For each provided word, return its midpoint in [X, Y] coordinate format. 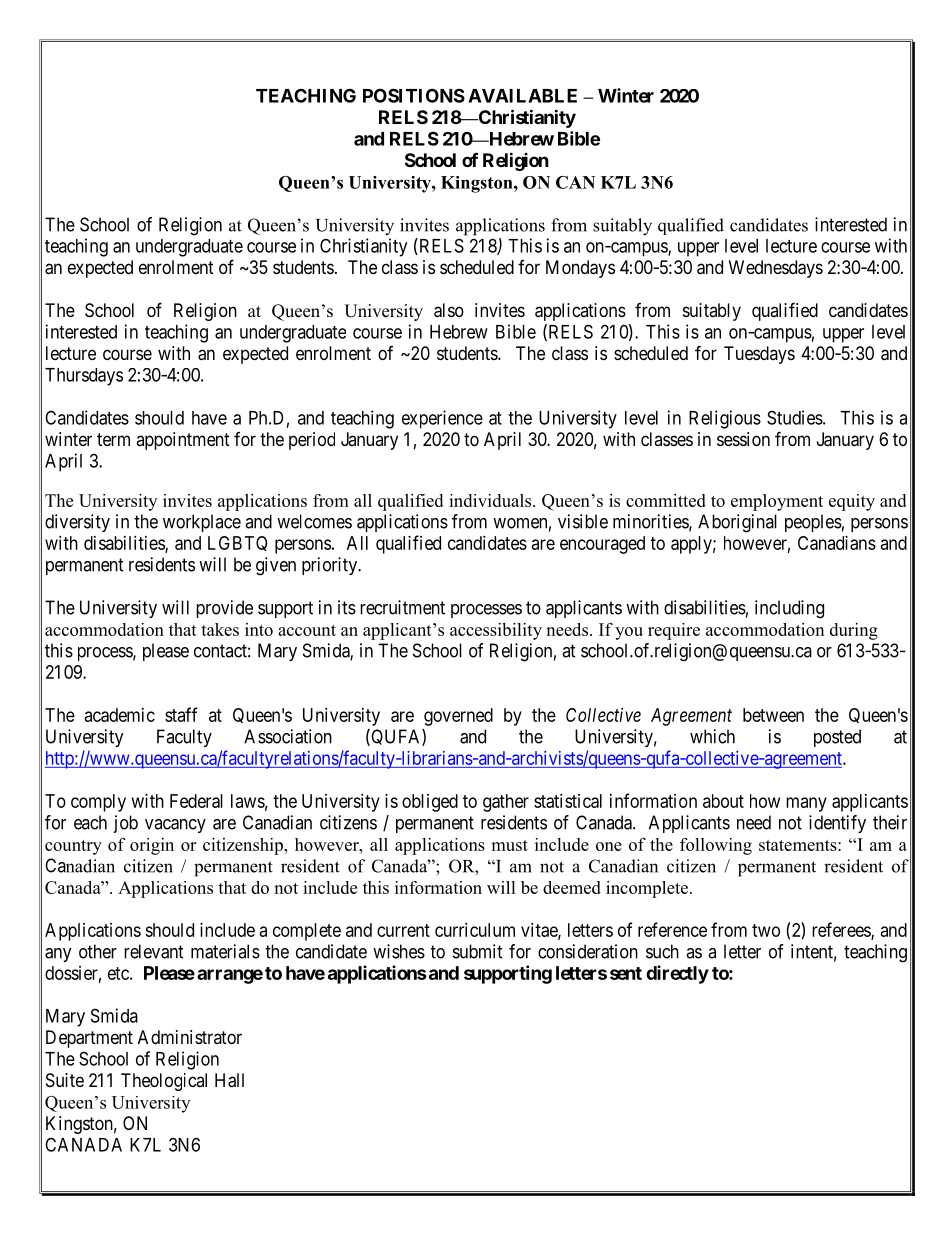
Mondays [580, 269]
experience [442, 419]
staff [181, 714]
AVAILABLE [522, 96]
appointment [183, 441]
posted [837, 738]
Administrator [190, 1037]
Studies [795, 417]
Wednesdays [776, 269]
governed [458, 717]
